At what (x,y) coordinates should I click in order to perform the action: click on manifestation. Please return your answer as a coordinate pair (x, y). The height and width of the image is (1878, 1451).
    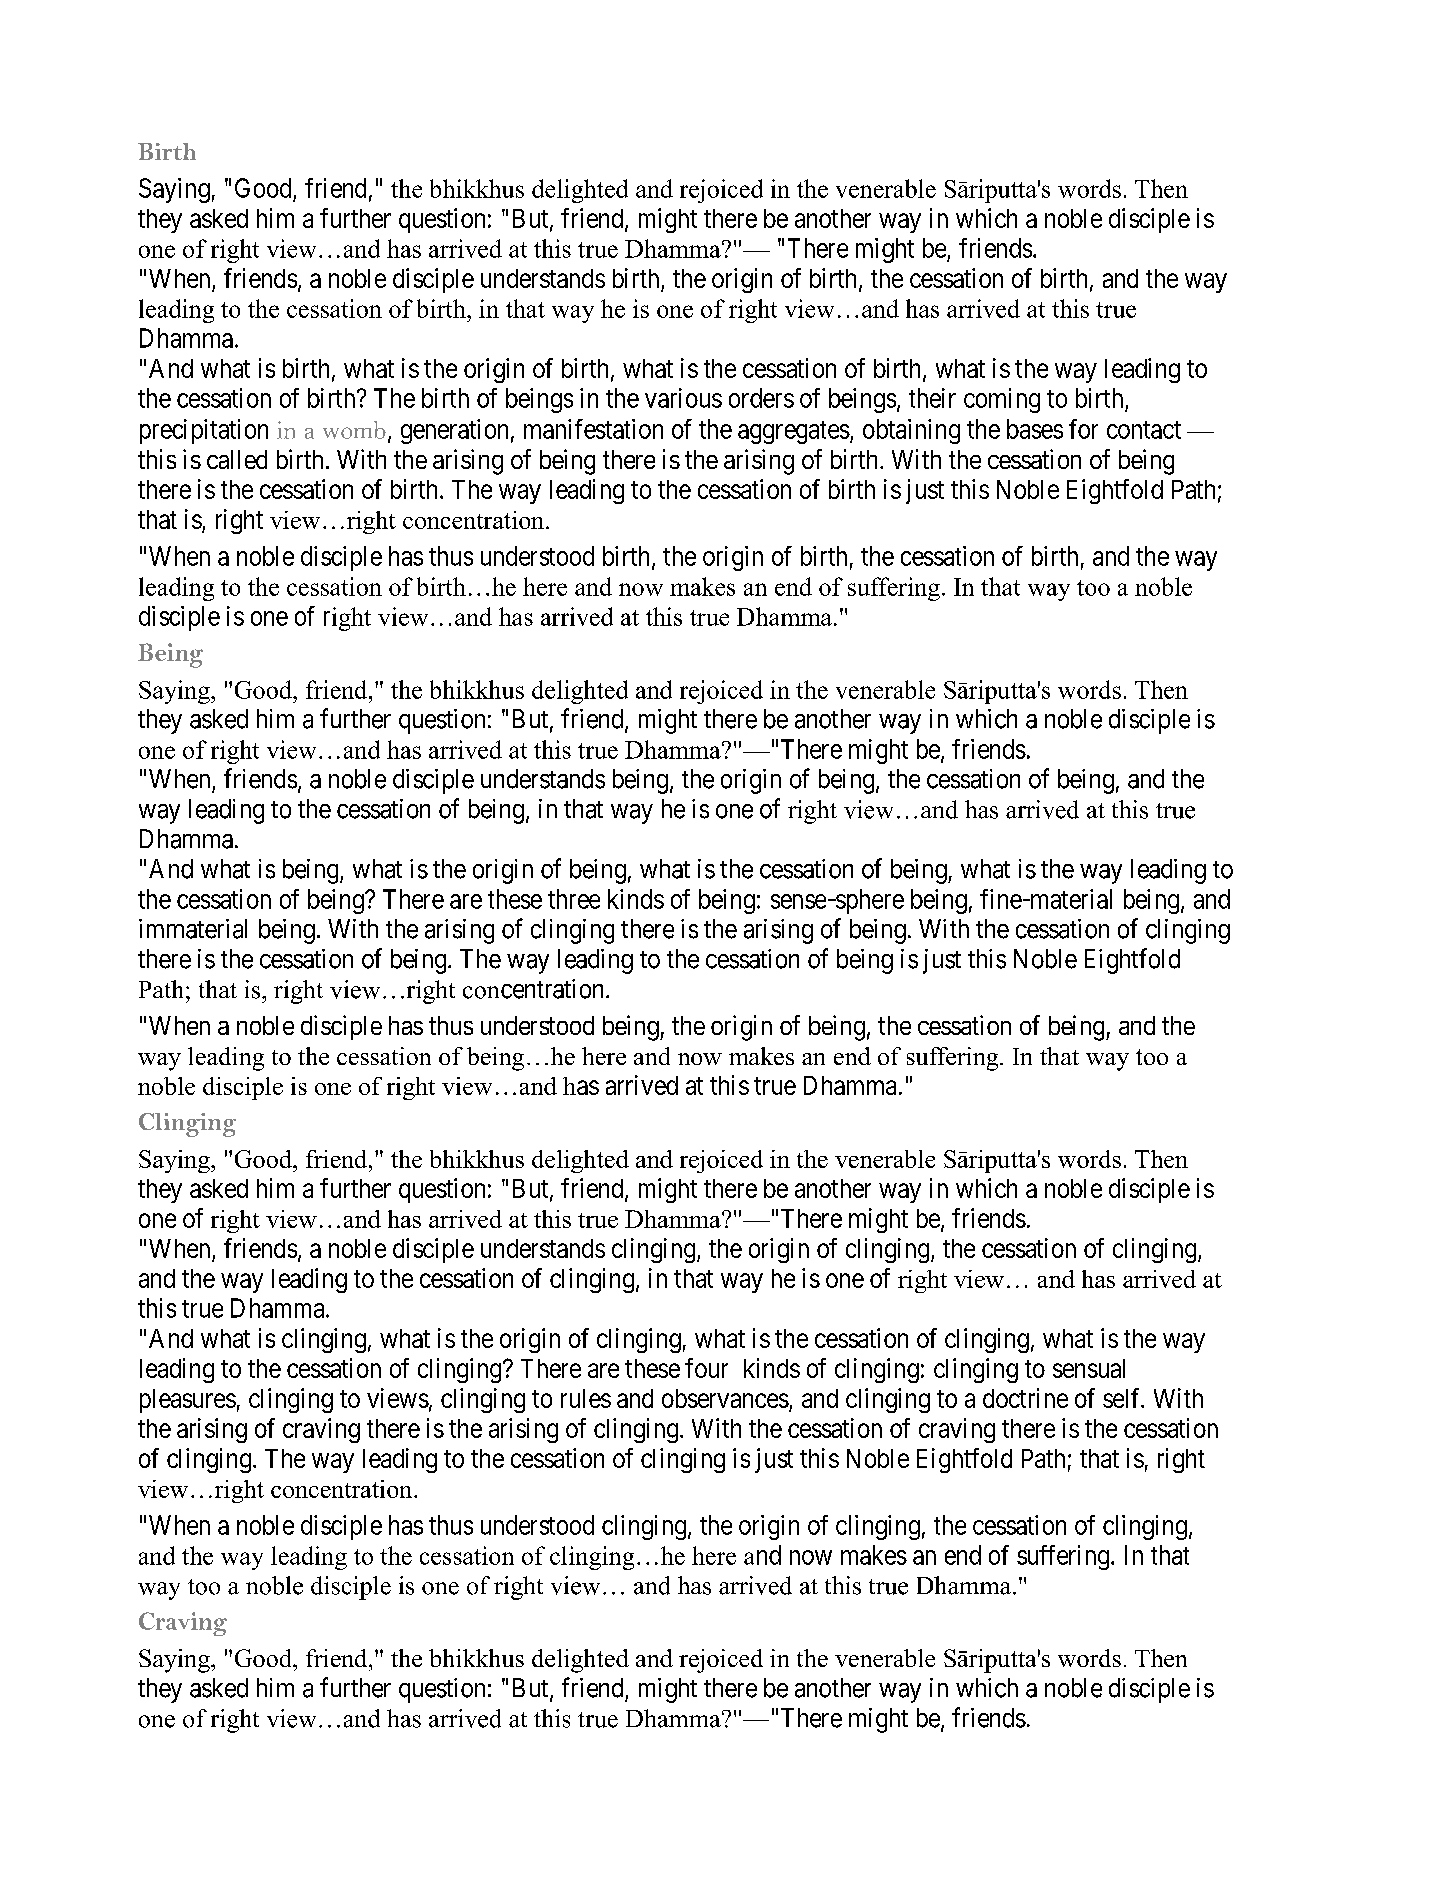
    Looking at the image, I should click on (593, 429).
